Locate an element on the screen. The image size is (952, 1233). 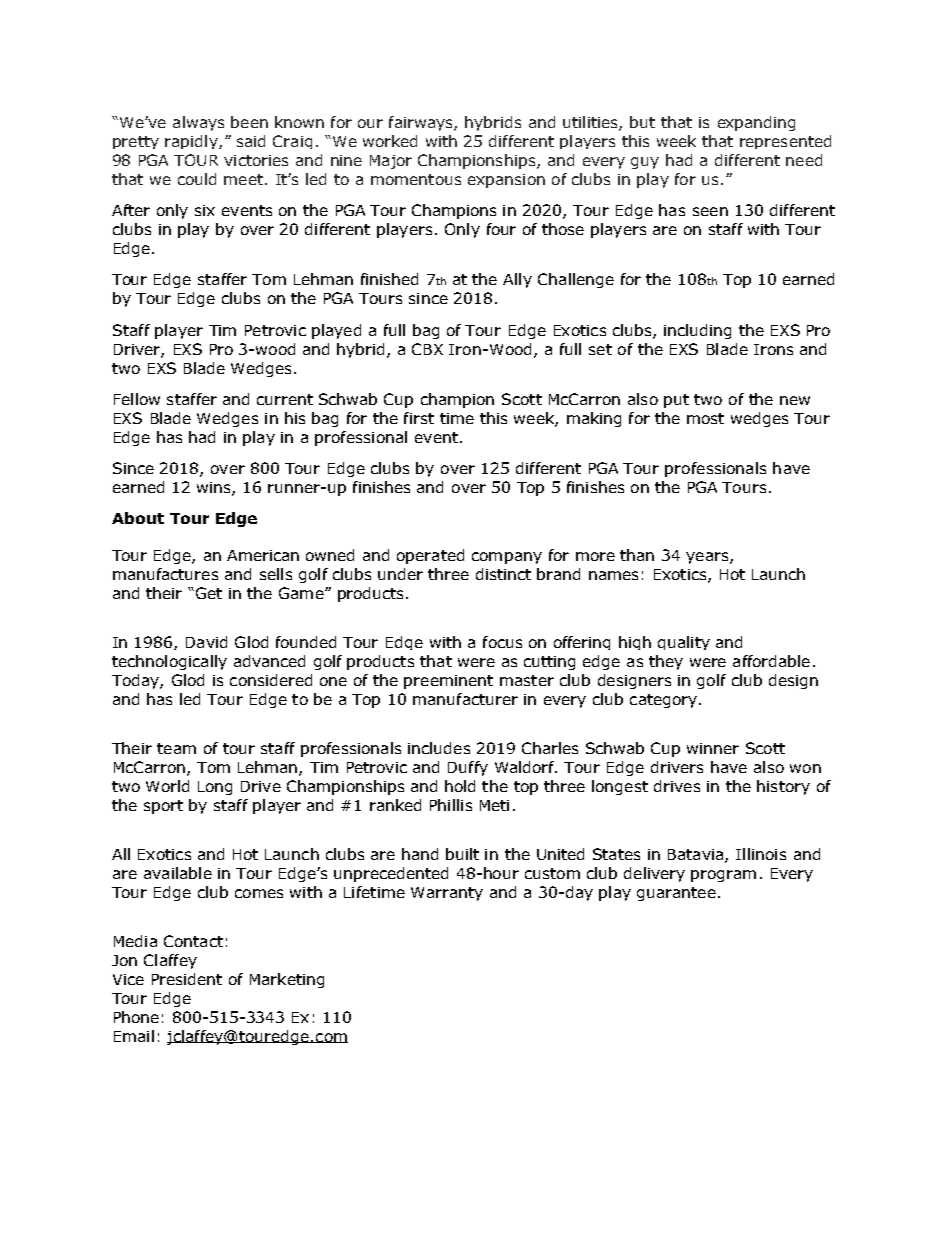
winner is located at coordinates (713, 748).
